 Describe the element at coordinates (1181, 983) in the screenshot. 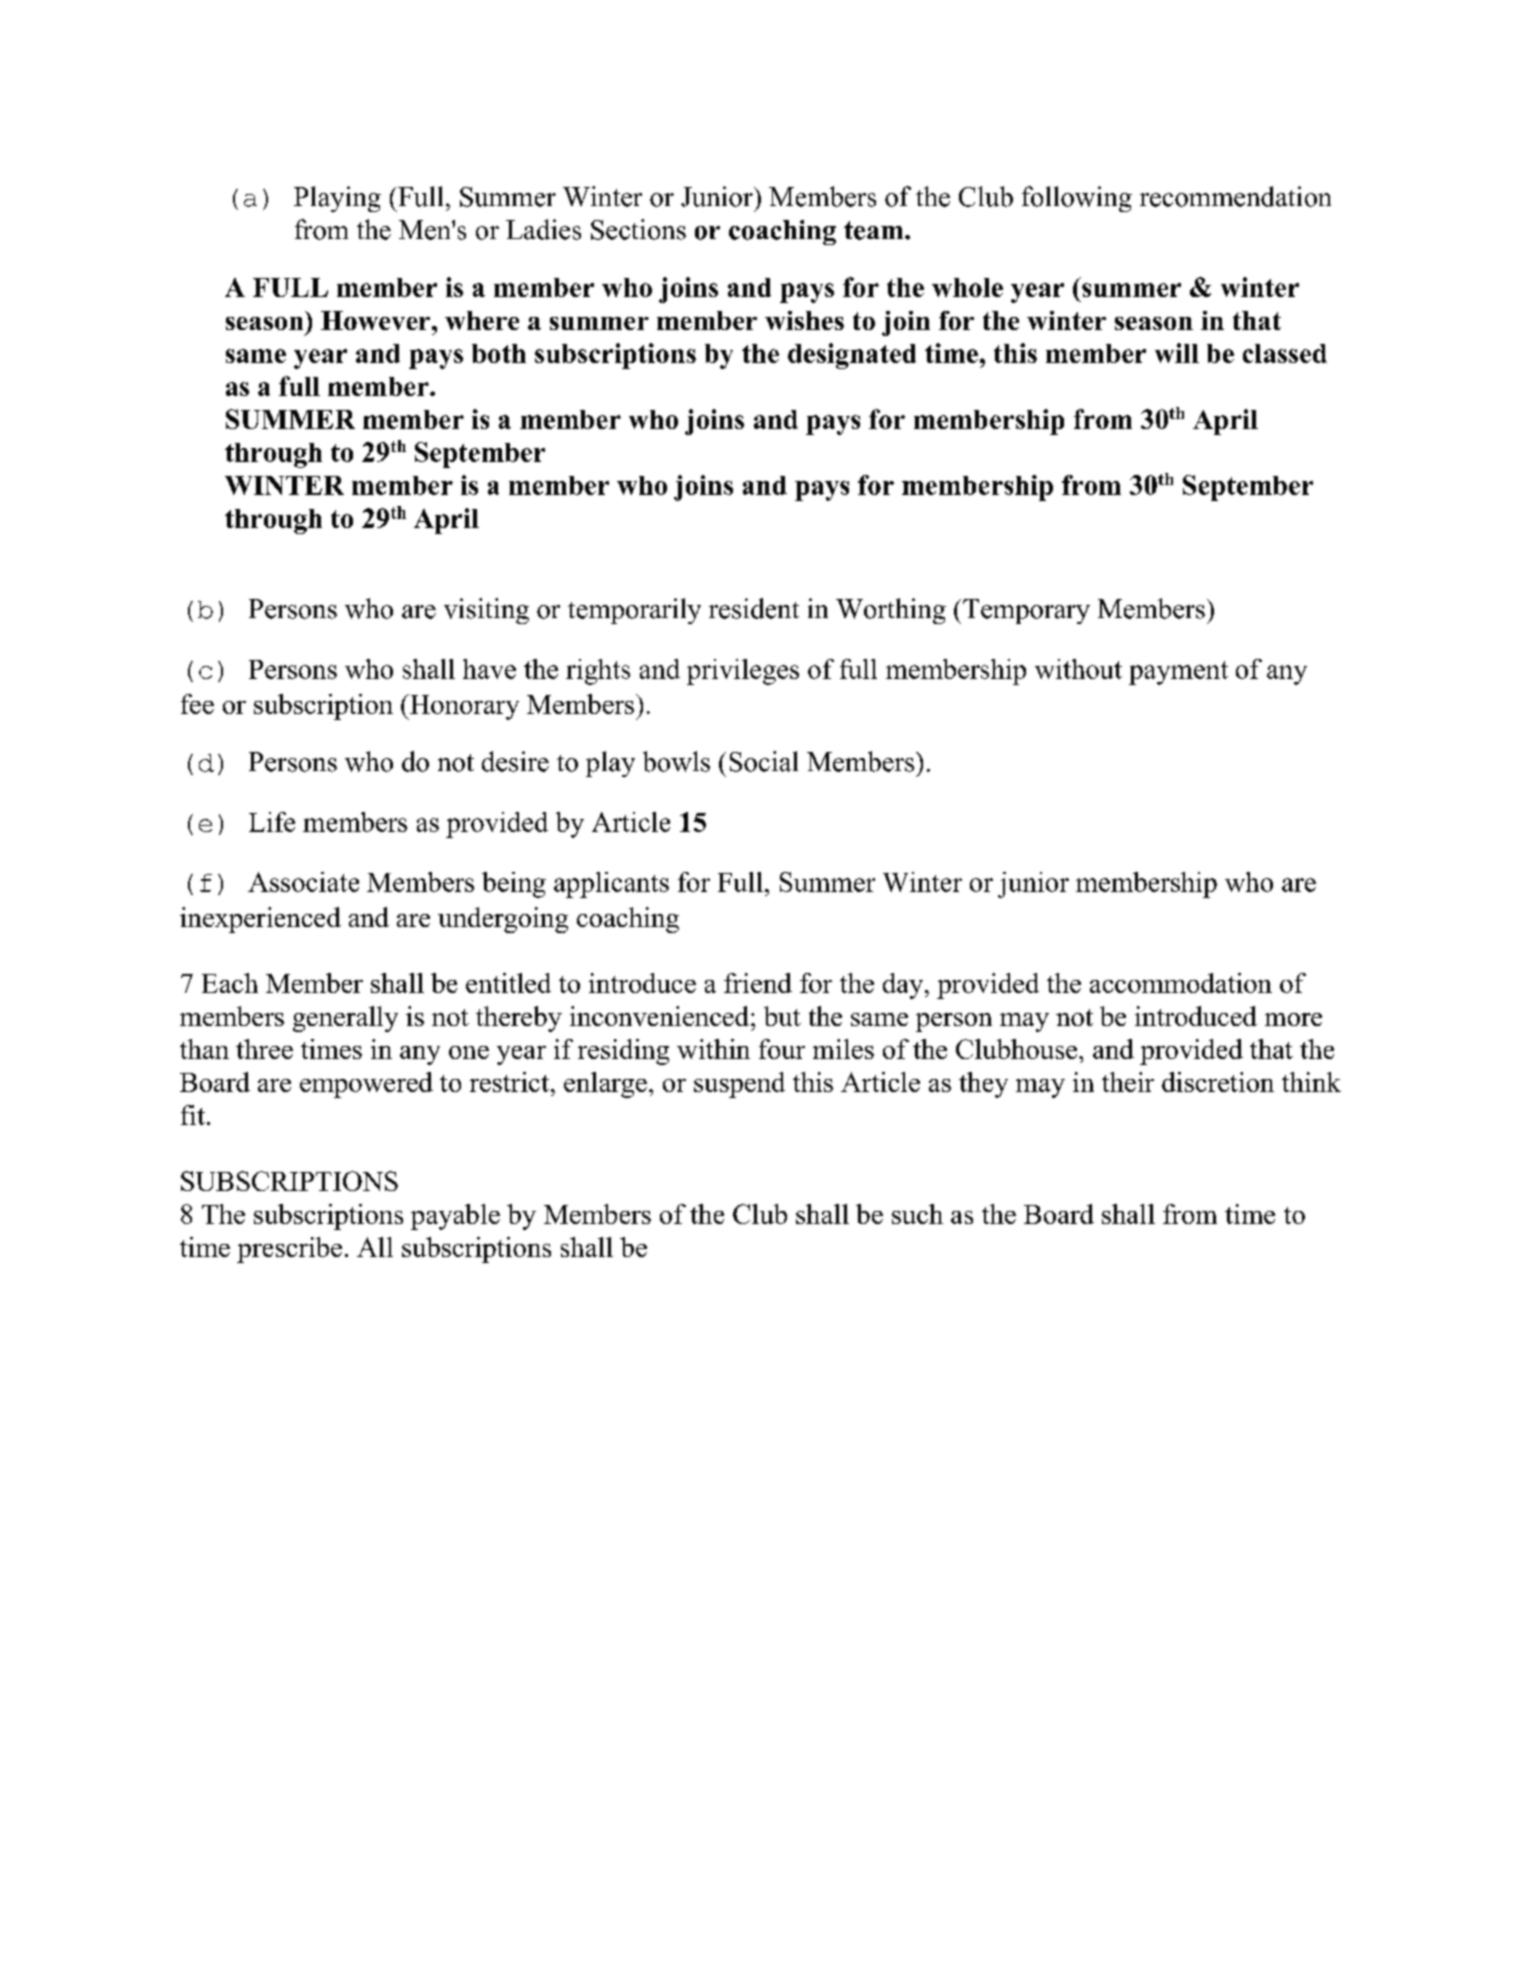

I see `accommodation` at that location.
